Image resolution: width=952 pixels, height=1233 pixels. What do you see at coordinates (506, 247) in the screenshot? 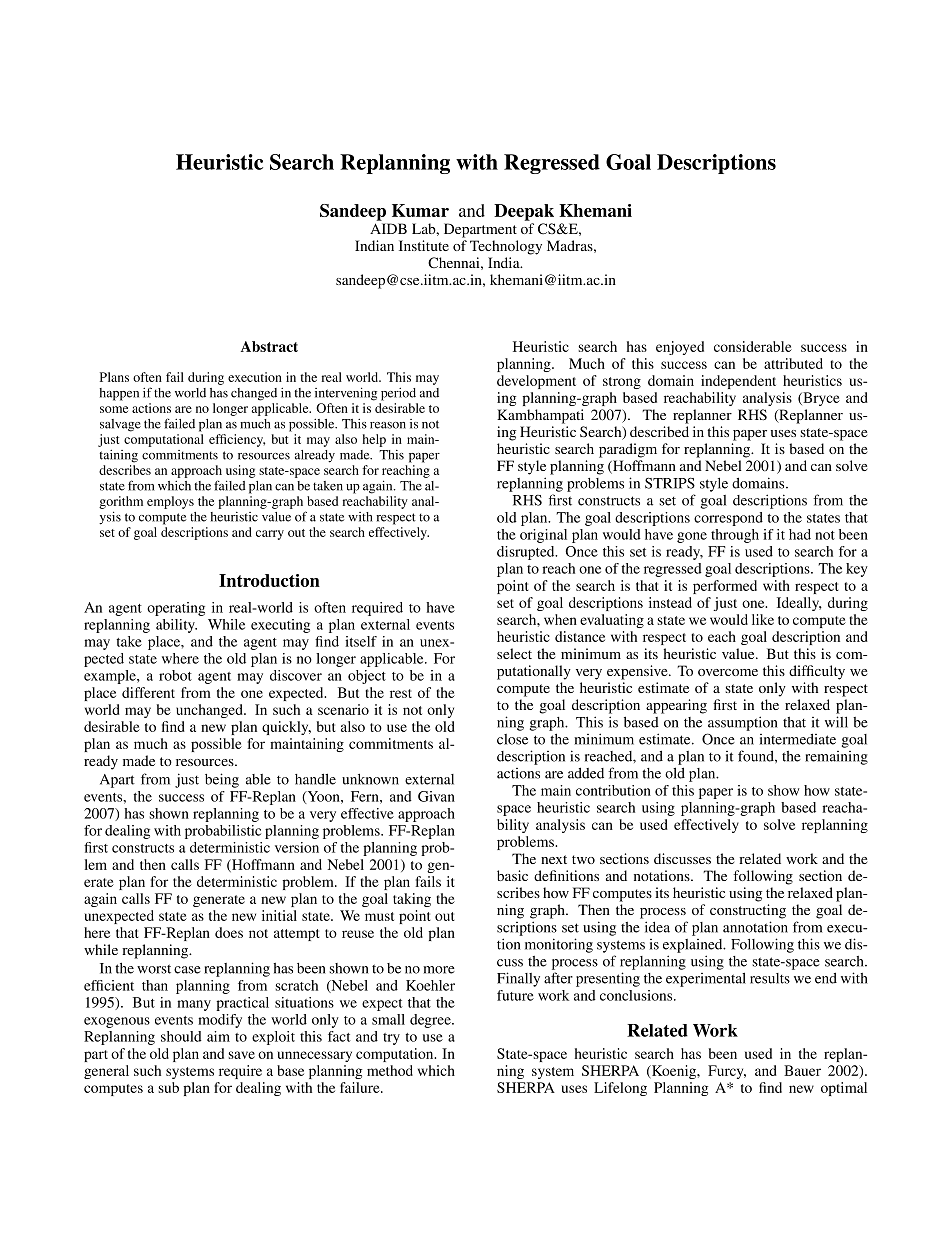
I see `Technology` at bounding box center [506, 247].
